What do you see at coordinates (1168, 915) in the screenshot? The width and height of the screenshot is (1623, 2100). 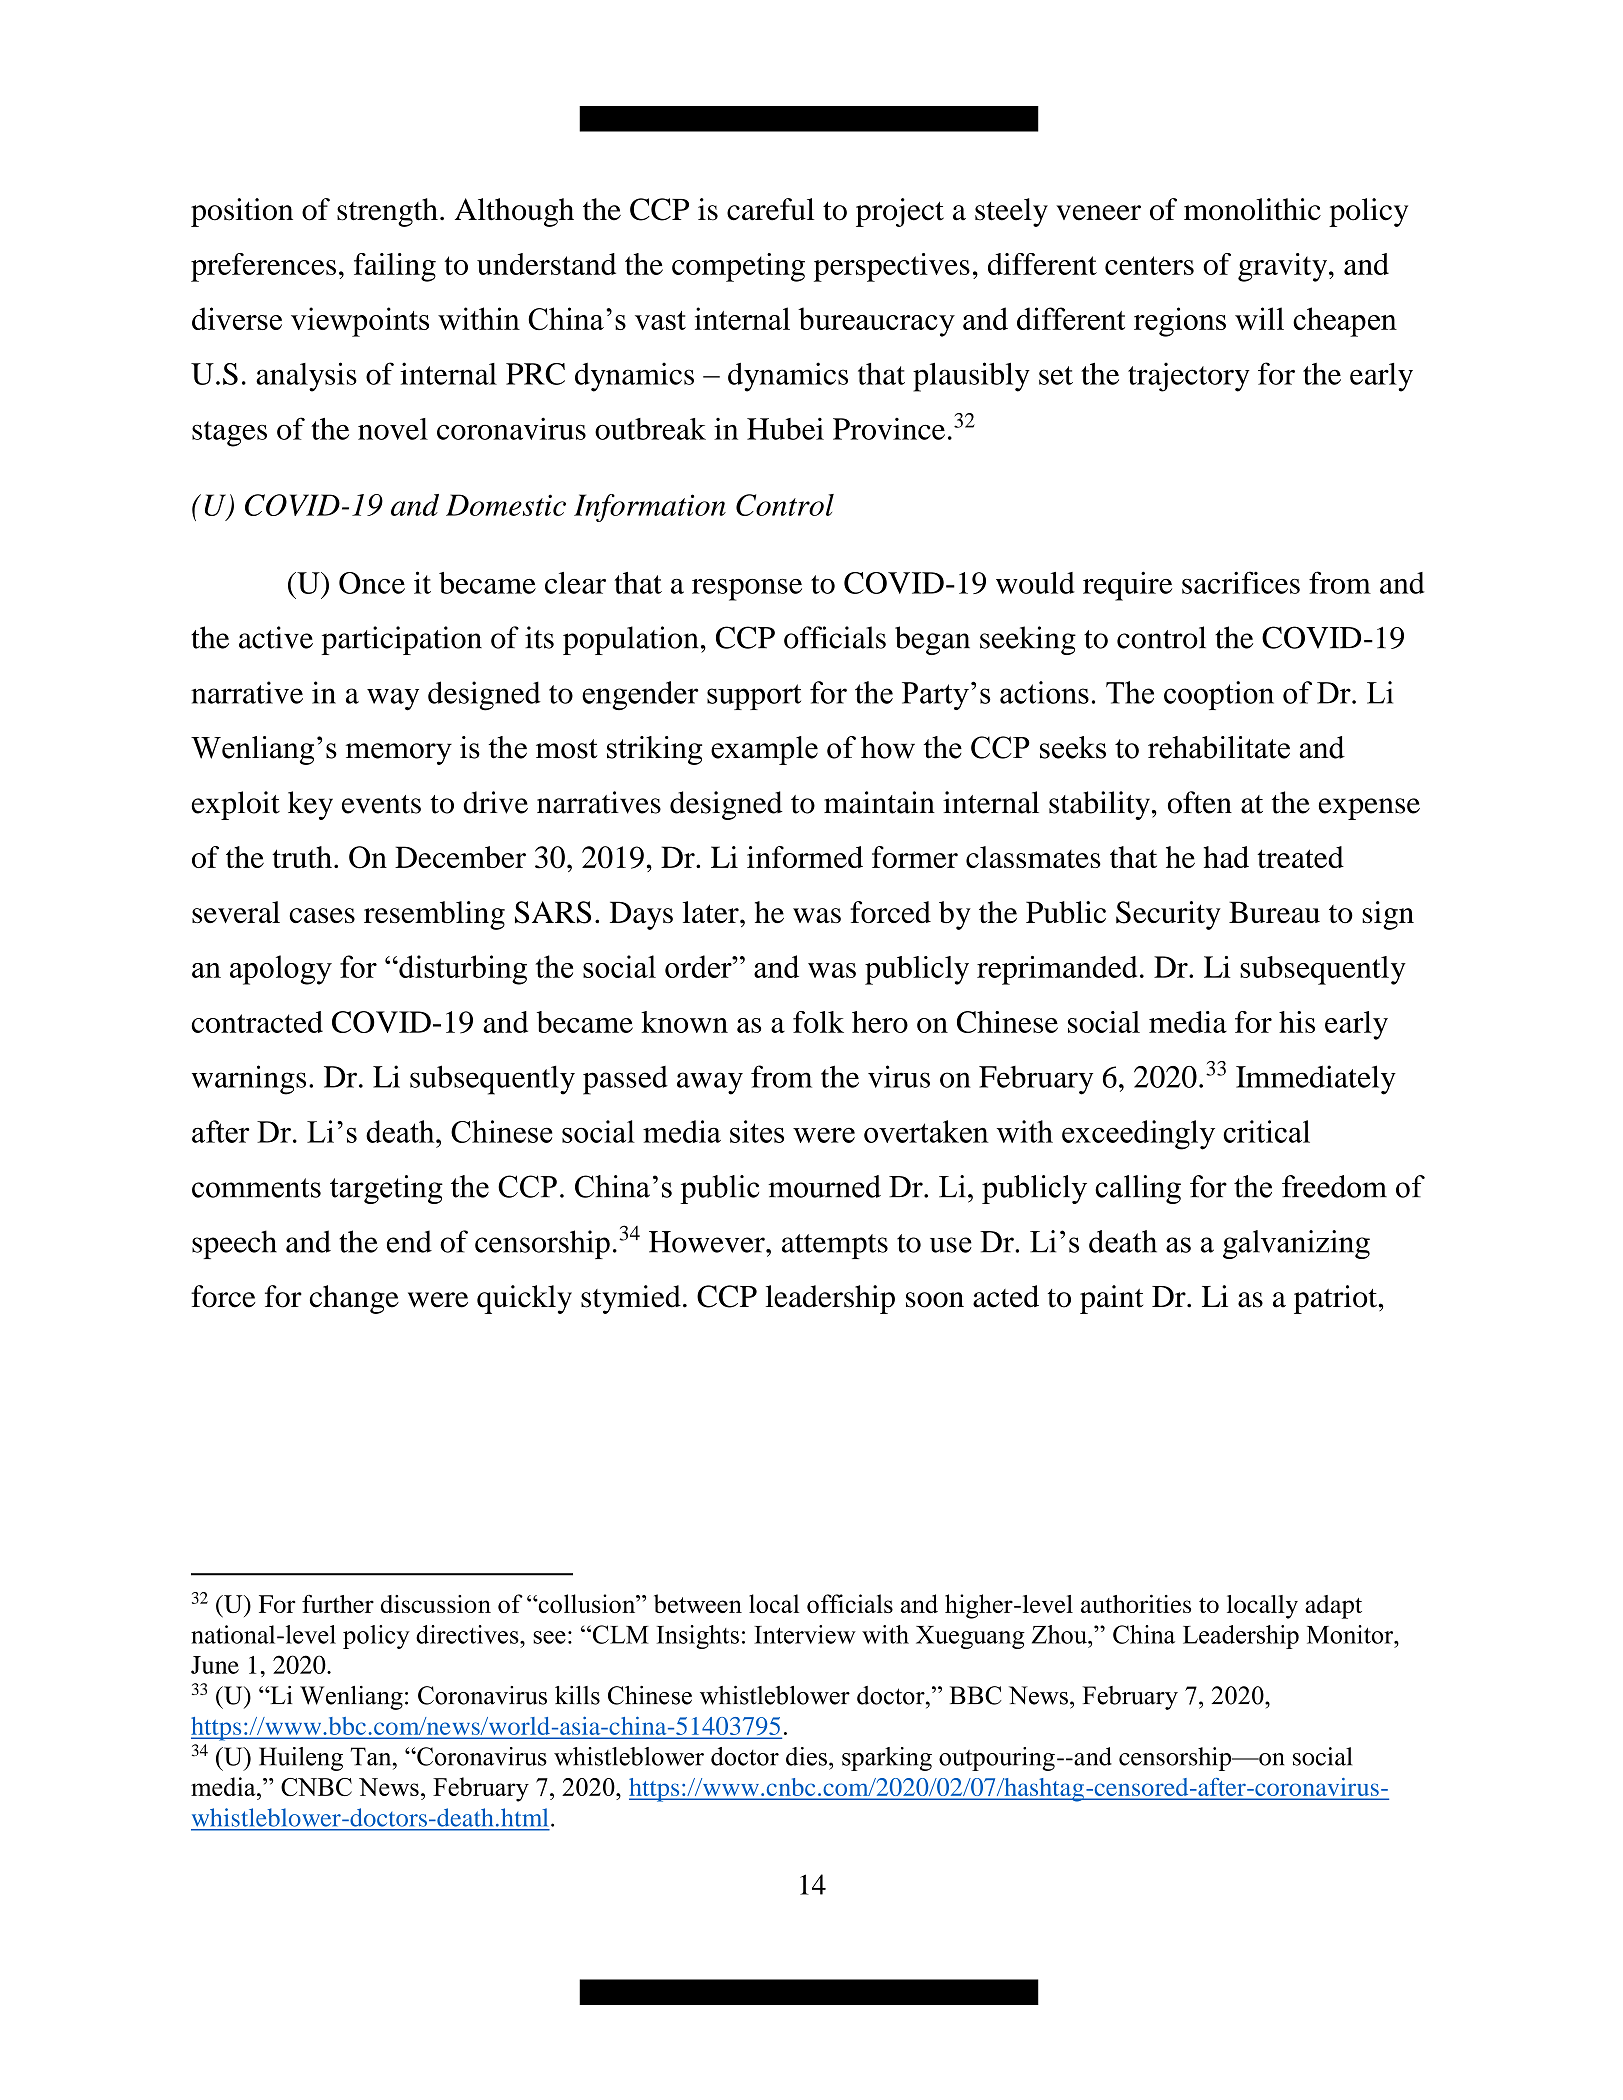 I see `Security` at bounding box center [1168, 915].
